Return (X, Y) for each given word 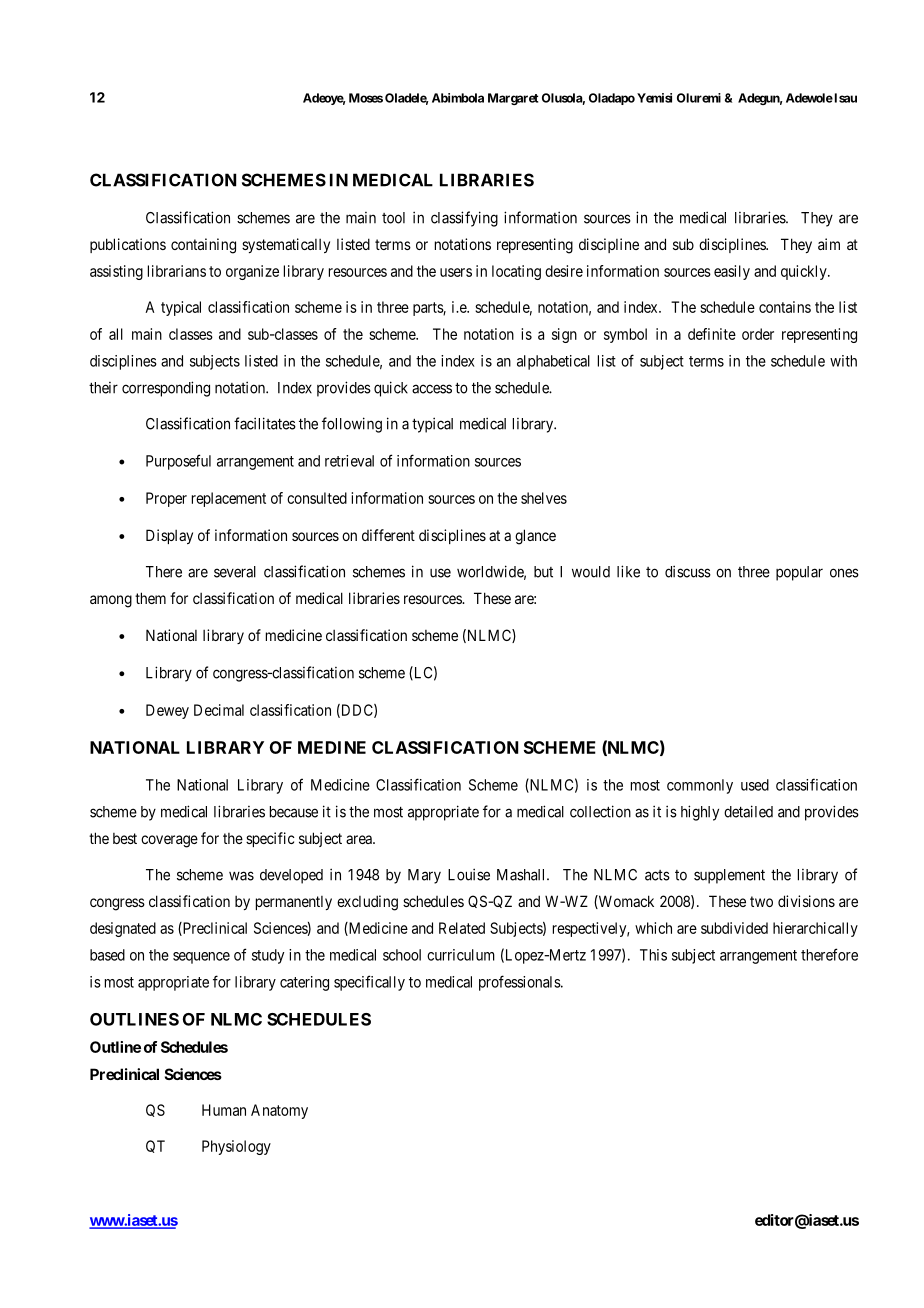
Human (224, 1110)
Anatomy (279, 1111)
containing (203, 246)
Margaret (513, 99)
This (653, 955)
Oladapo (612, 99)
